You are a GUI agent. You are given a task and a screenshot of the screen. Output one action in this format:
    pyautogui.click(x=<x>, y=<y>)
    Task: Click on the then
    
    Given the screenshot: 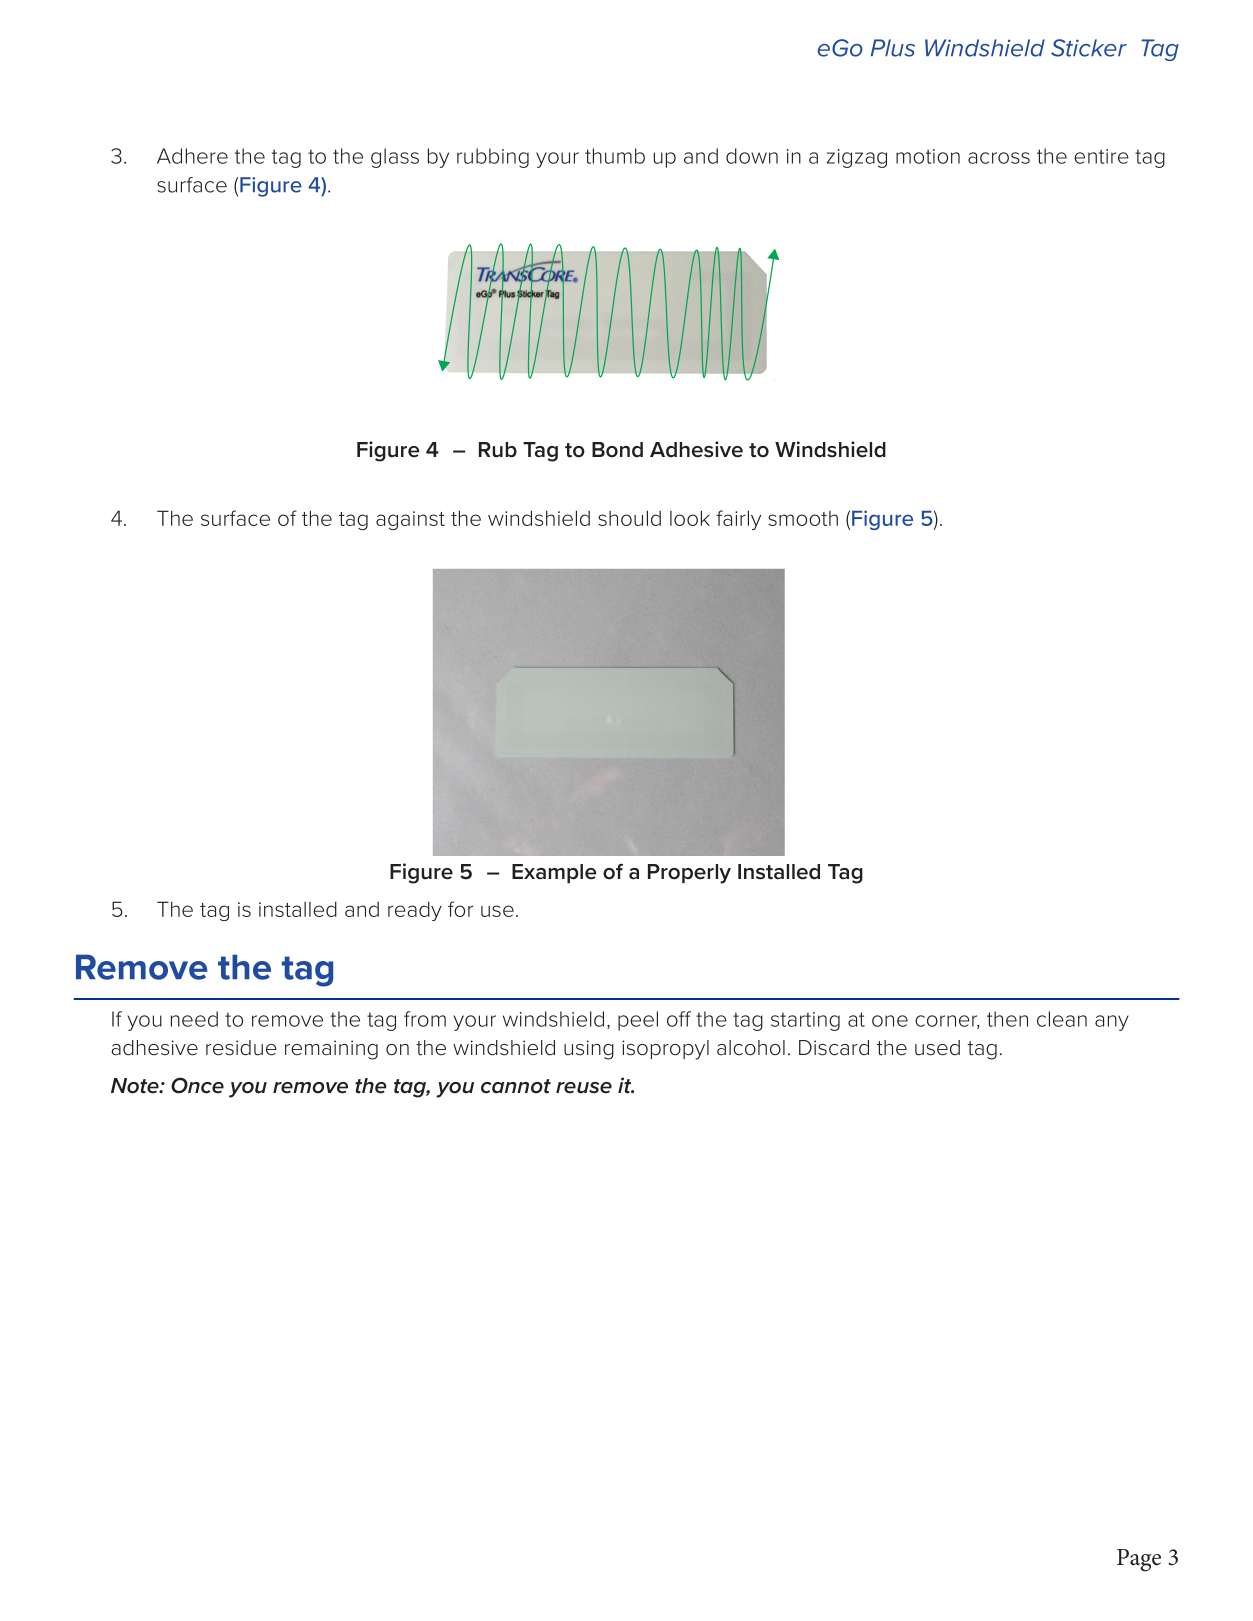 What is the action you would take?
    pyautogui.click(x=1007, y=1019)
